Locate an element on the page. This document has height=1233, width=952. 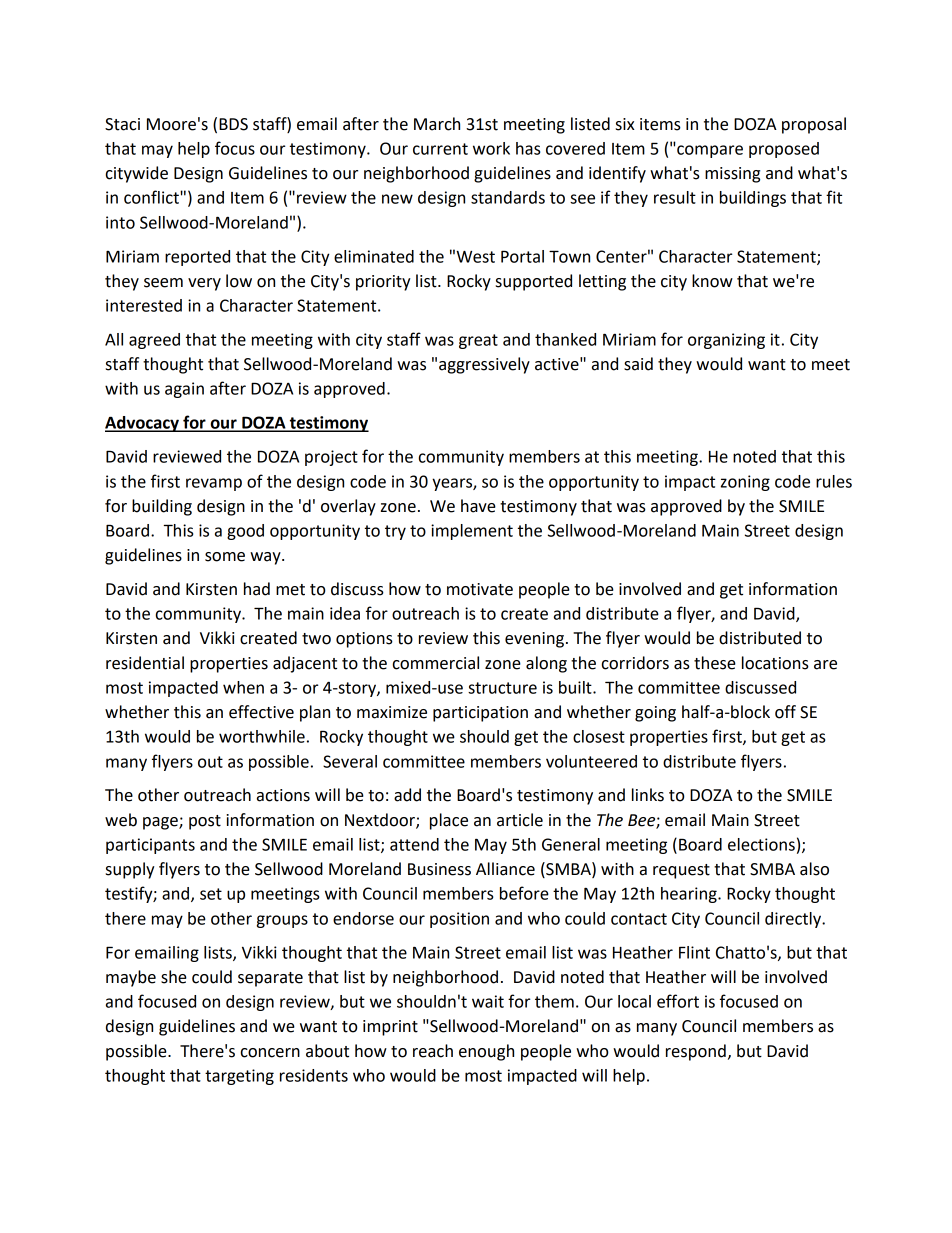
enough is located at coordinates (486, 1052).
